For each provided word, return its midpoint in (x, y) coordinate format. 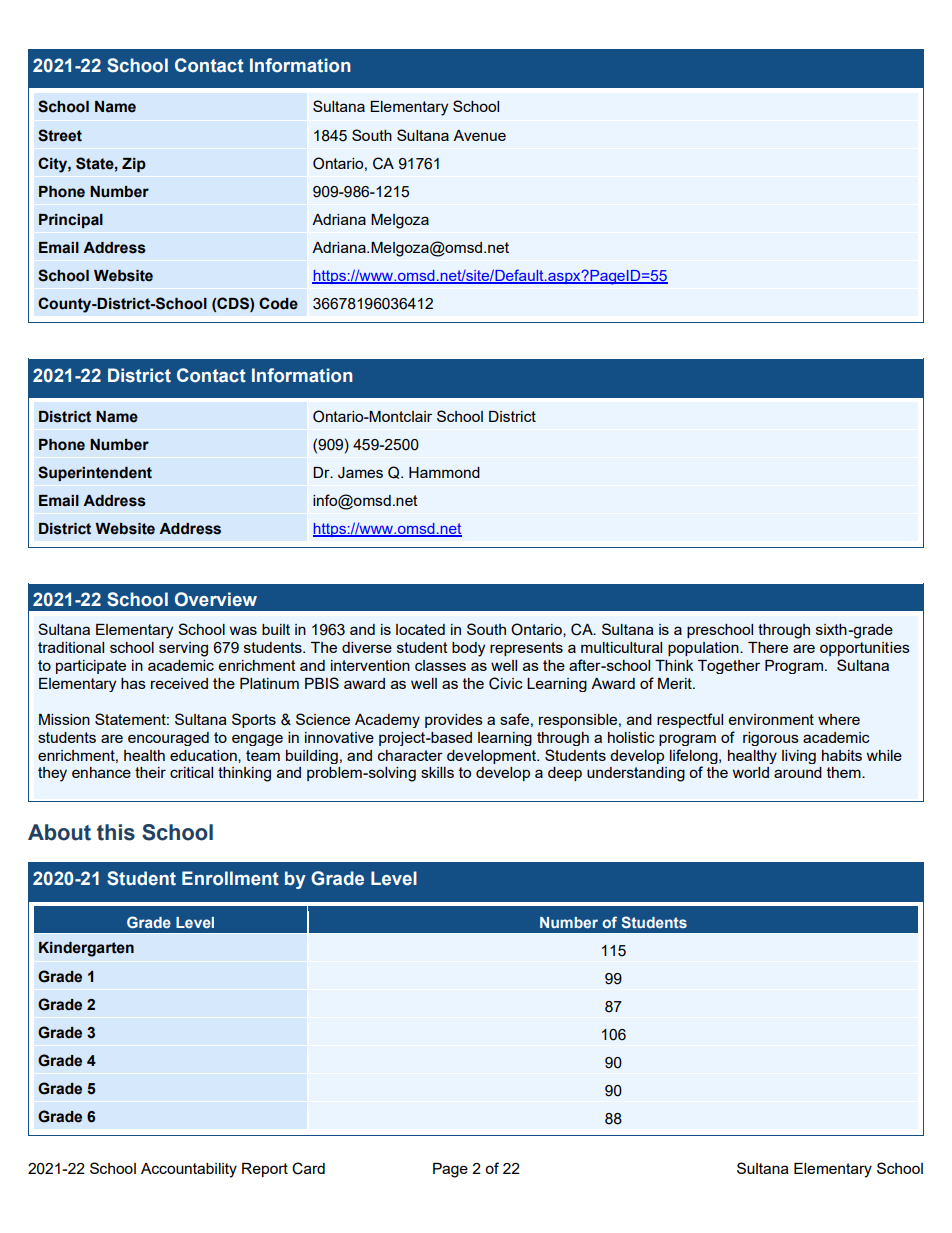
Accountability (189, 1170)
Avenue (479, 135)
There (768, 647)
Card (308, 1168)
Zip (134, 165)
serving (183, 649)
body (468, 649)
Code (278, 303)
